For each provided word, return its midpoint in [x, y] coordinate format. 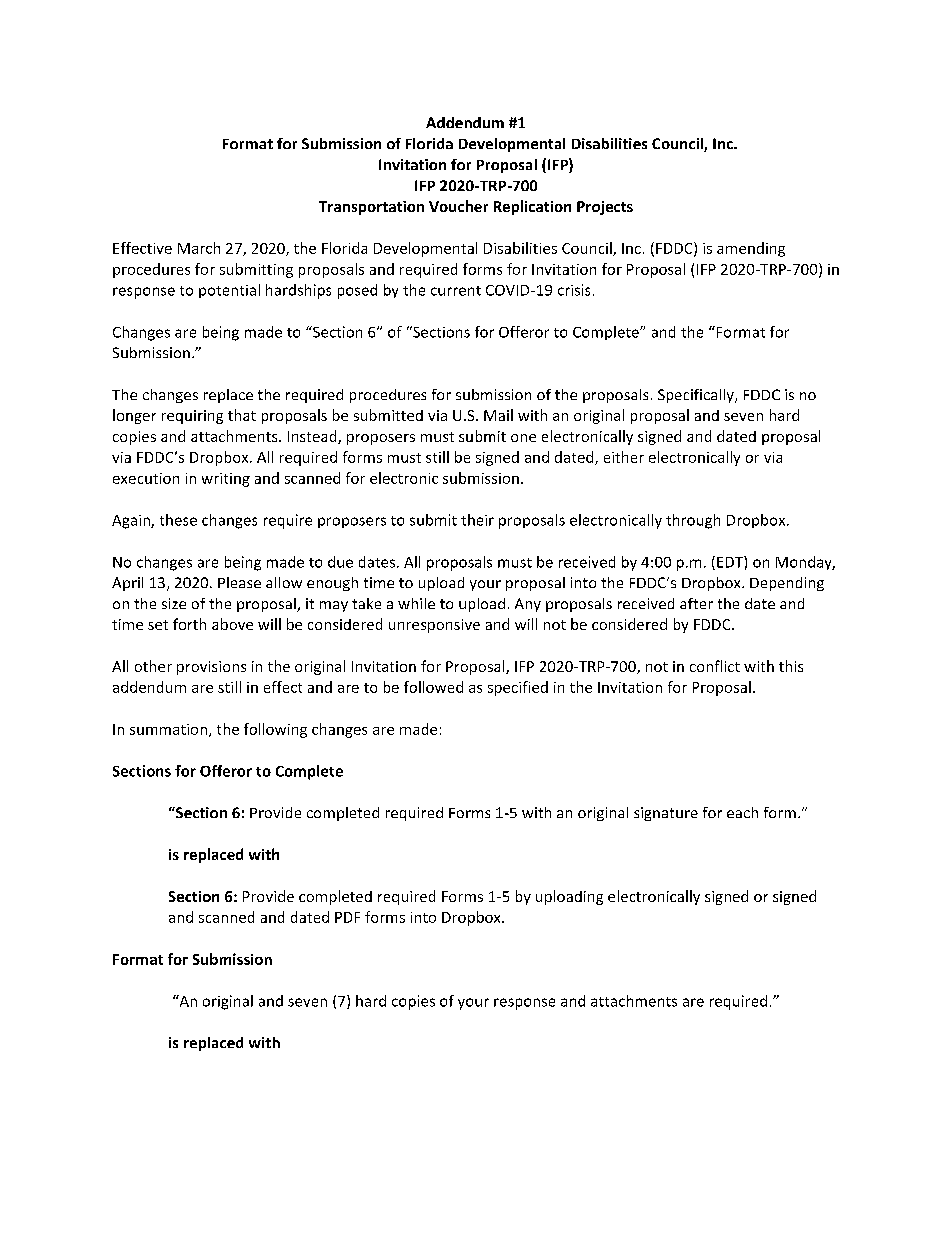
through [693, 521]
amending [751, 249]
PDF [347, 917]
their [477, 520]
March [199, 248]
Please [239, 582]
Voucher [458, 206]
